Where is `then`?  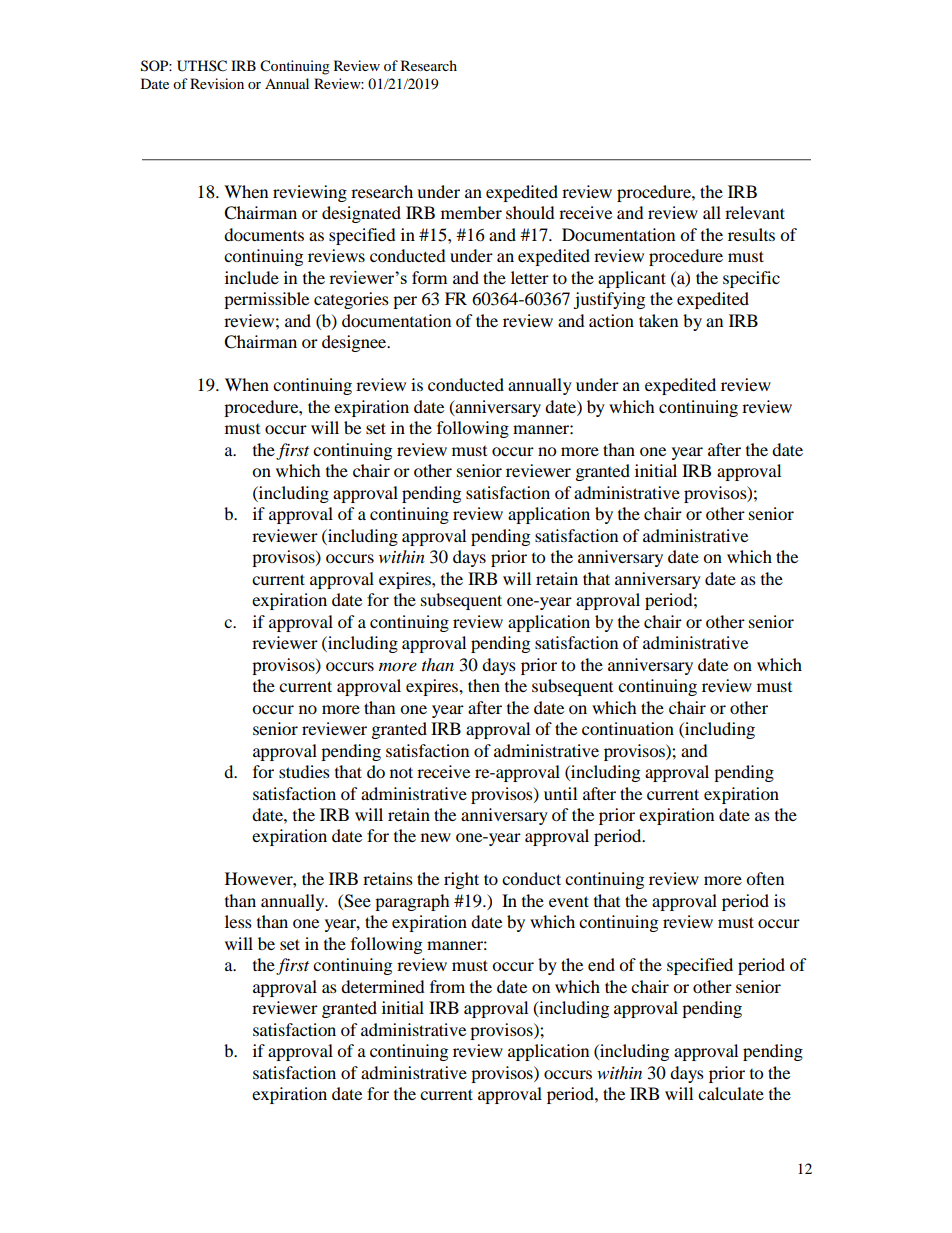
then is located at coordinates (484, 685).
